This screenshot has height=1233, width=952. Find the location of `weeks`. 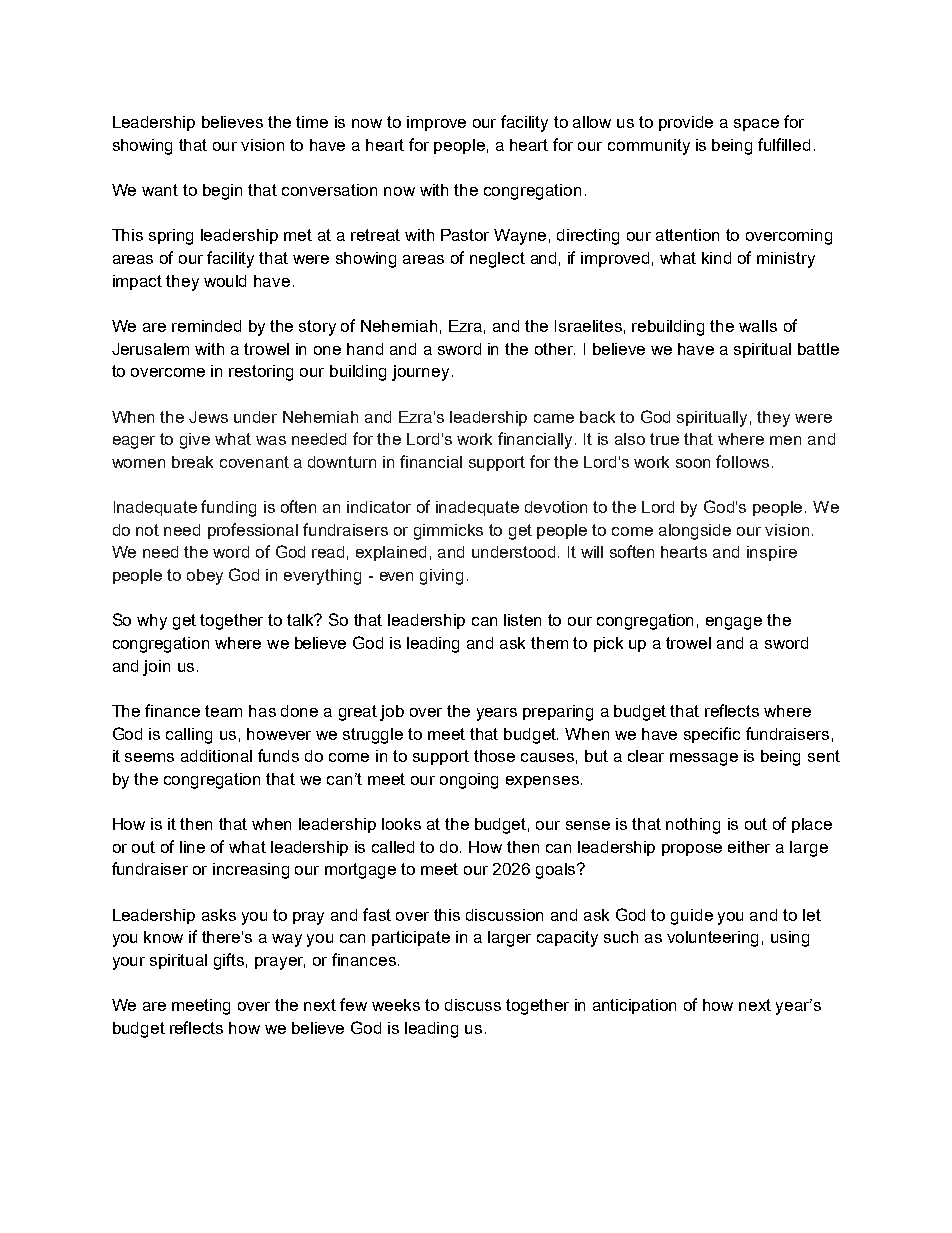

weeks is located at coordinates (396, 1005).
